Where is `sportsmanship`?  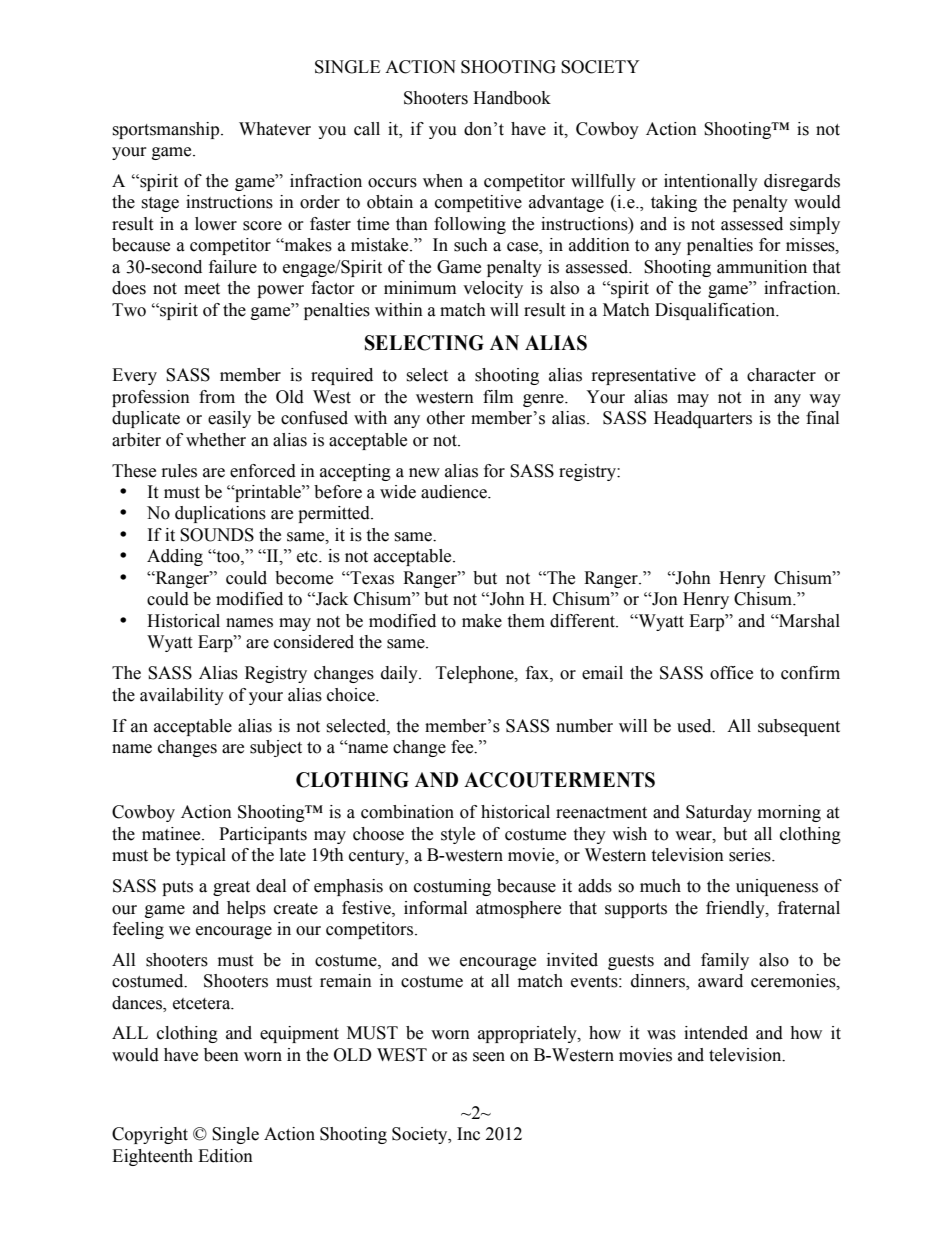 sportsmanship is located at coordinates (167, 130).
